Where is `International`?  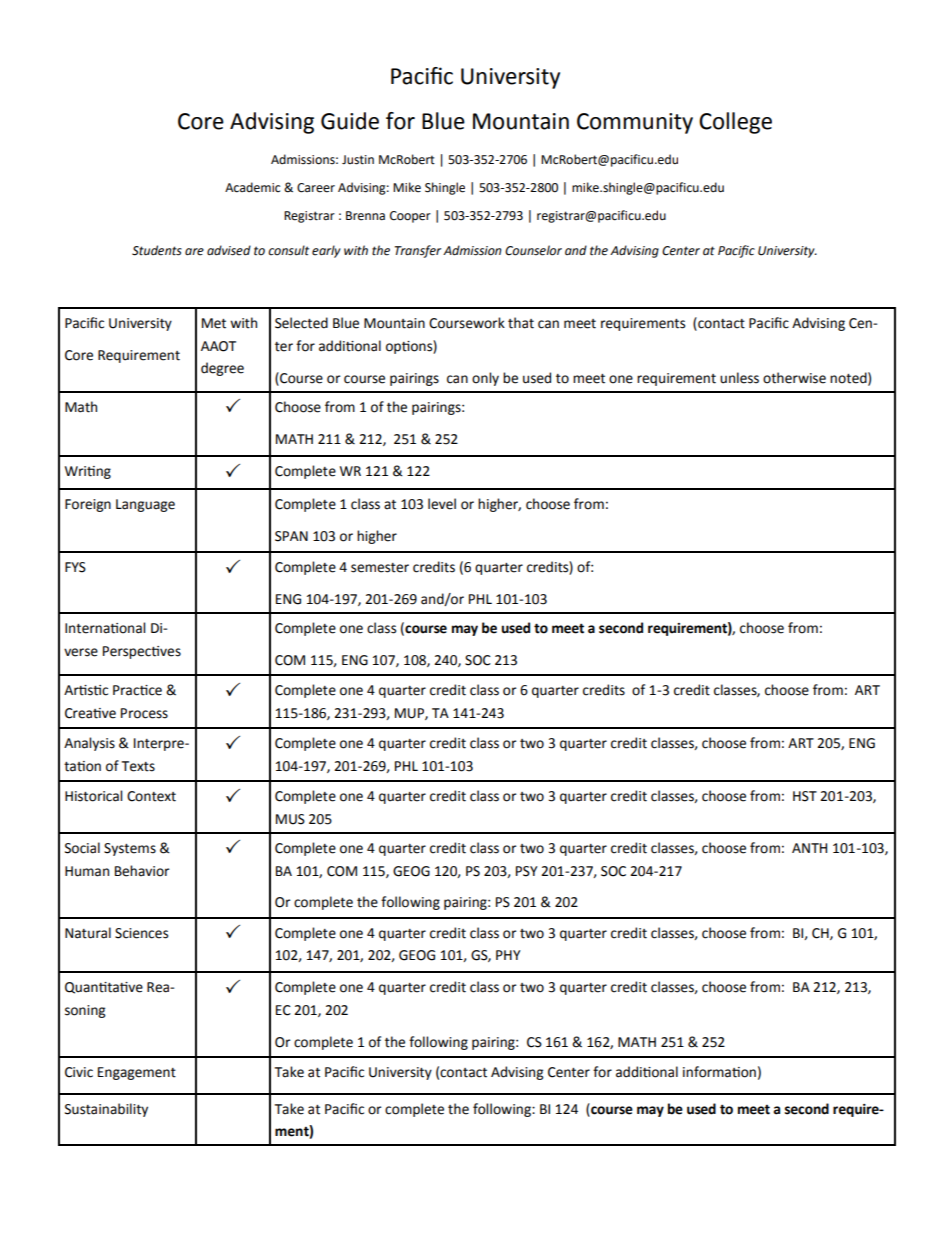
International is located at coordinates (105, 628).
